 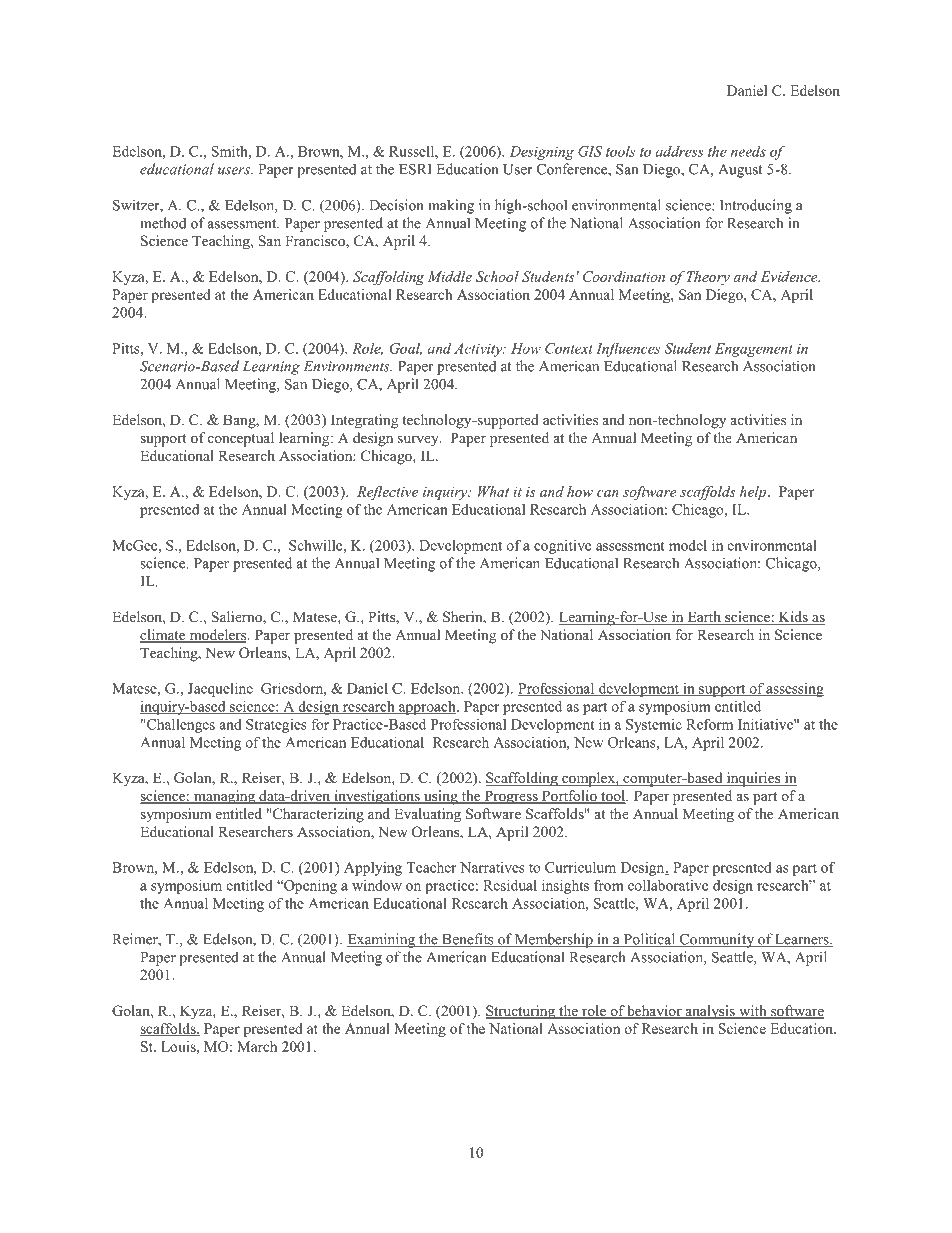 What do you see at coordinates (241, 439) in the document?
I see `conceptual` at bounding box center [241, 439].
